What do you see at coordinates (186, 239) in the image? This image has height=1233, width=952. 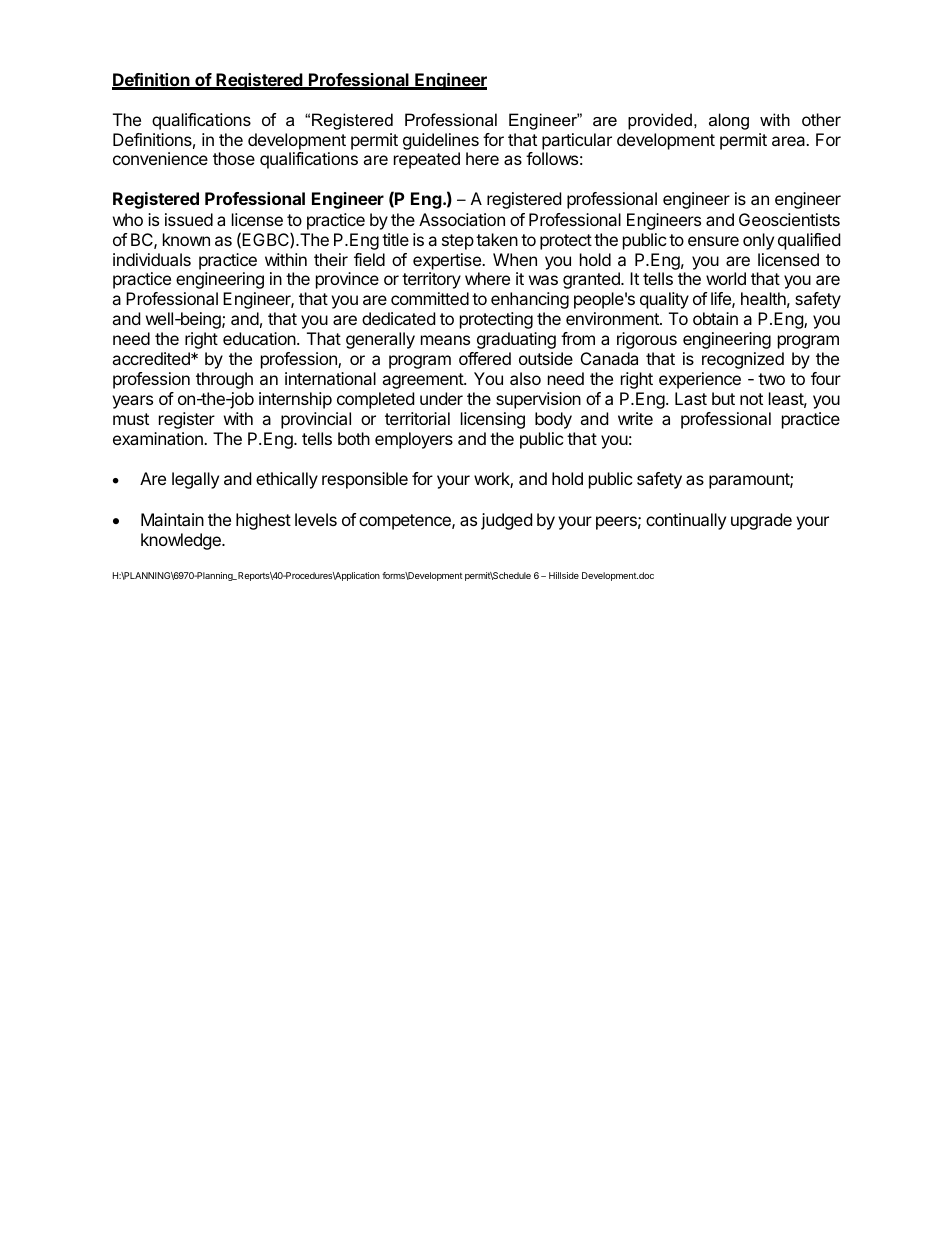 I see `known` at bounding box center [186, 239].
